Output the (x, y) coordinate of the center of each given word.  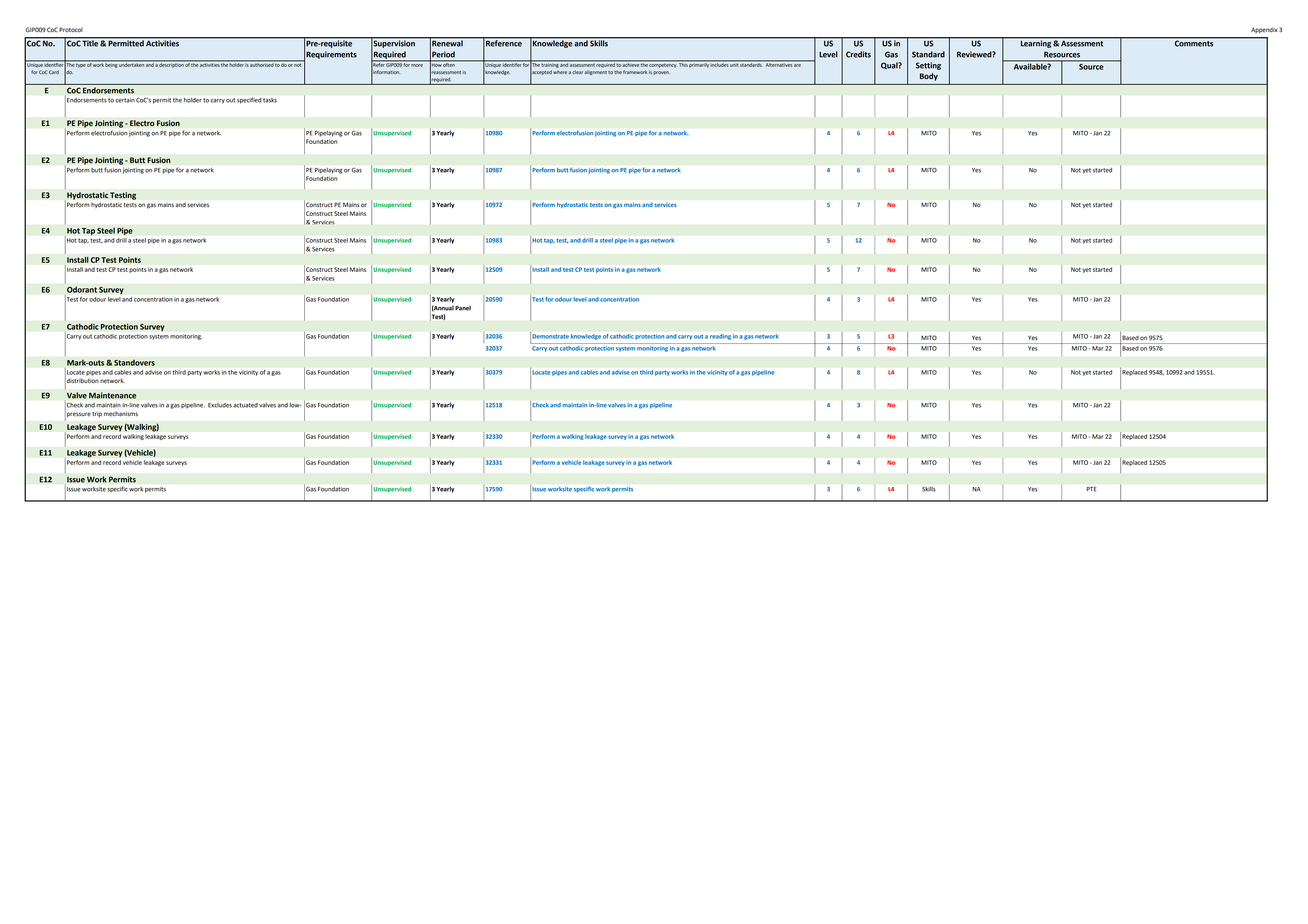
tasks (270, 100)
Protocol (71, 30)
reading (720, 337)
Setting (928, 66)
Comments (1194, 42)
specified (249, 100)
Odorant (82, 289)
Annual (443, 308)
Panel (463, 308)
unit (734, 64)
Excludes (220, 405)
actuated (245, 405)
